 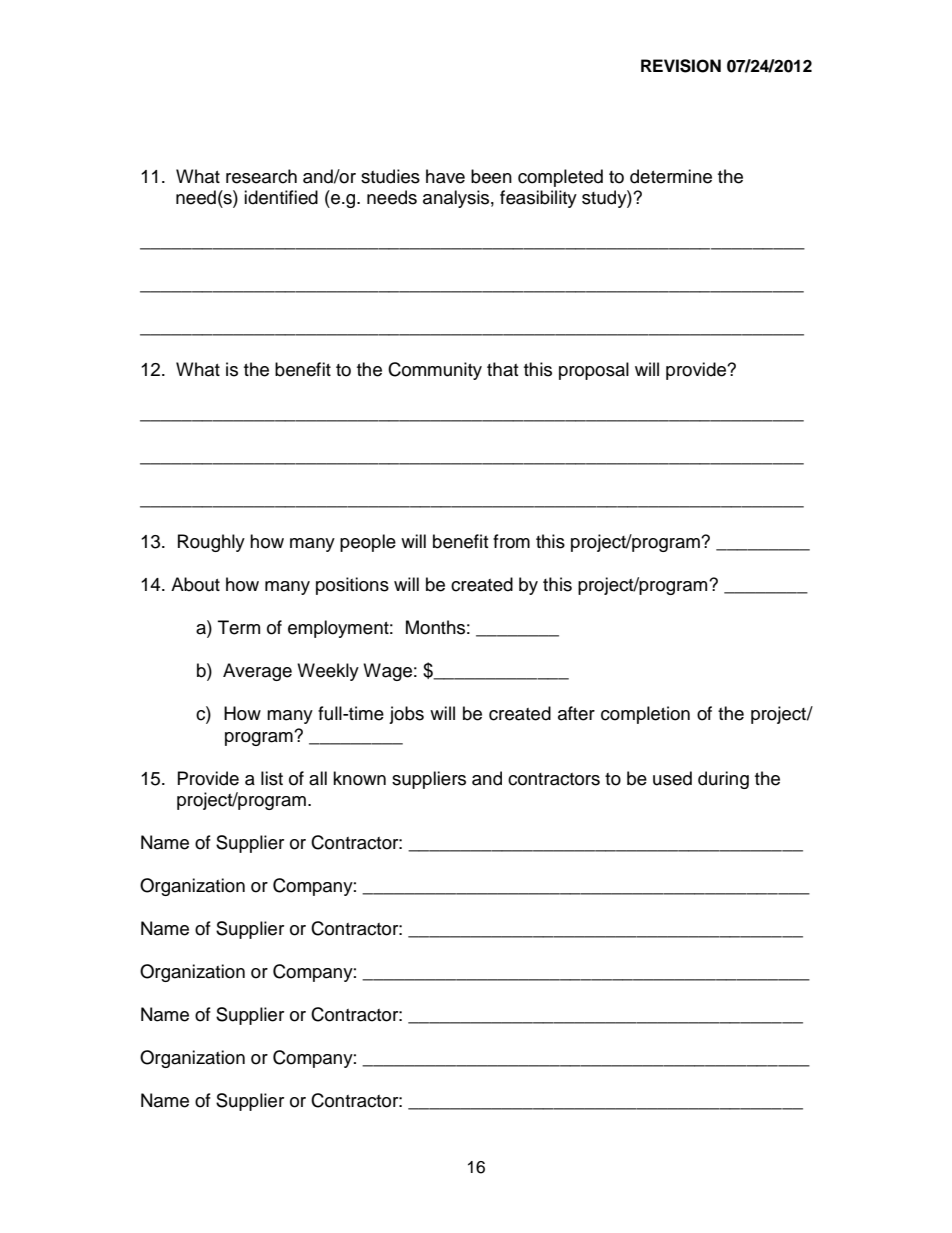 I want to click on jobs, so click(x=406, y=715).
